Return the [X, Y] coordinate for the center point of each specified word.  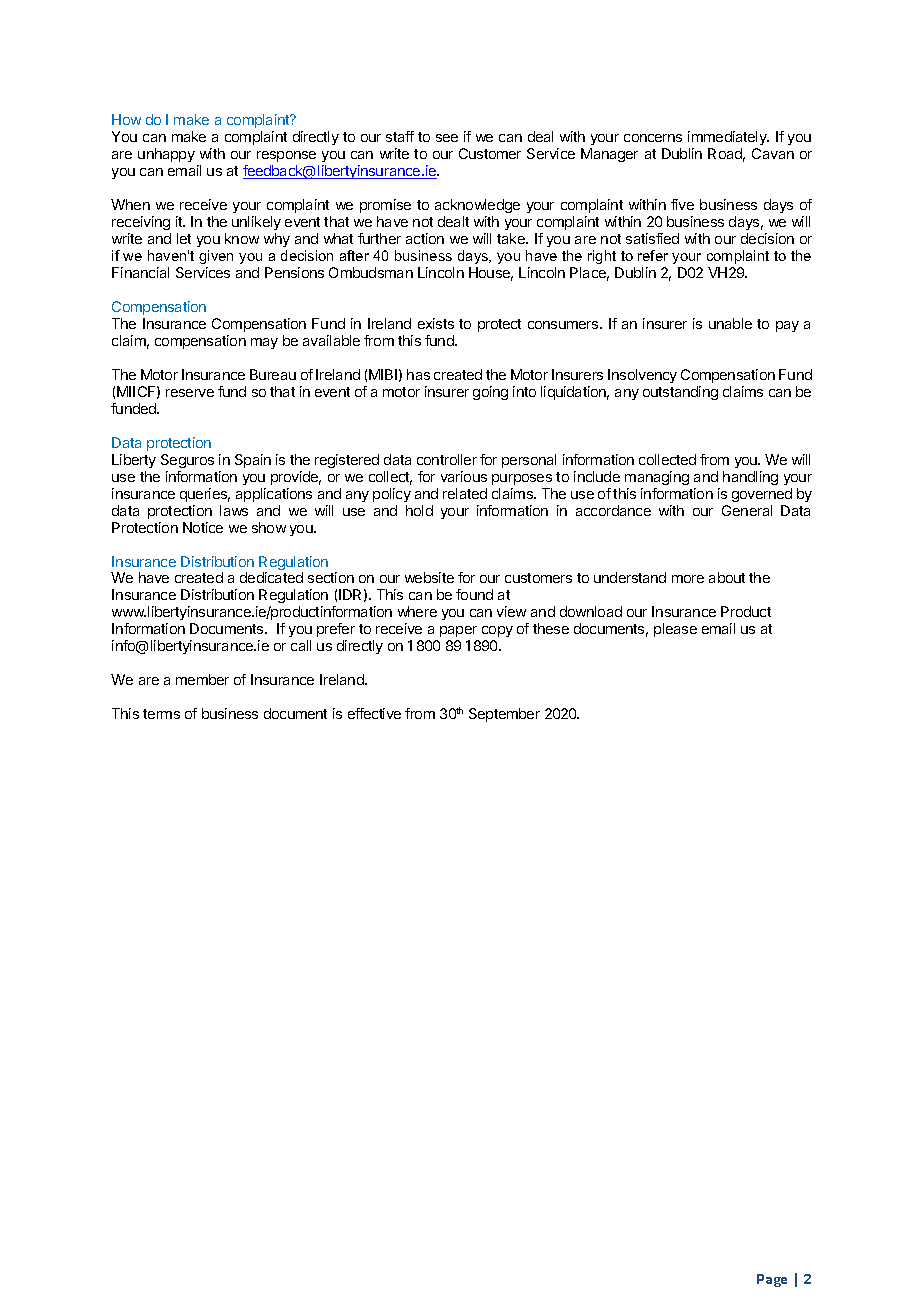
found [474, 594]
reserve [190, 393]
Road [726, 155]
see [447, 138]
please [675, 630]
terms [161, 714]
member [202, 679]
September [504, 715]
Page [772, 1280]
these [551, 628]
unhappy [166, 155]
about [727, 577]
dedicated [271, 577]
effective [374, 713]
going [490, 393]
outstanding [680, 393]
